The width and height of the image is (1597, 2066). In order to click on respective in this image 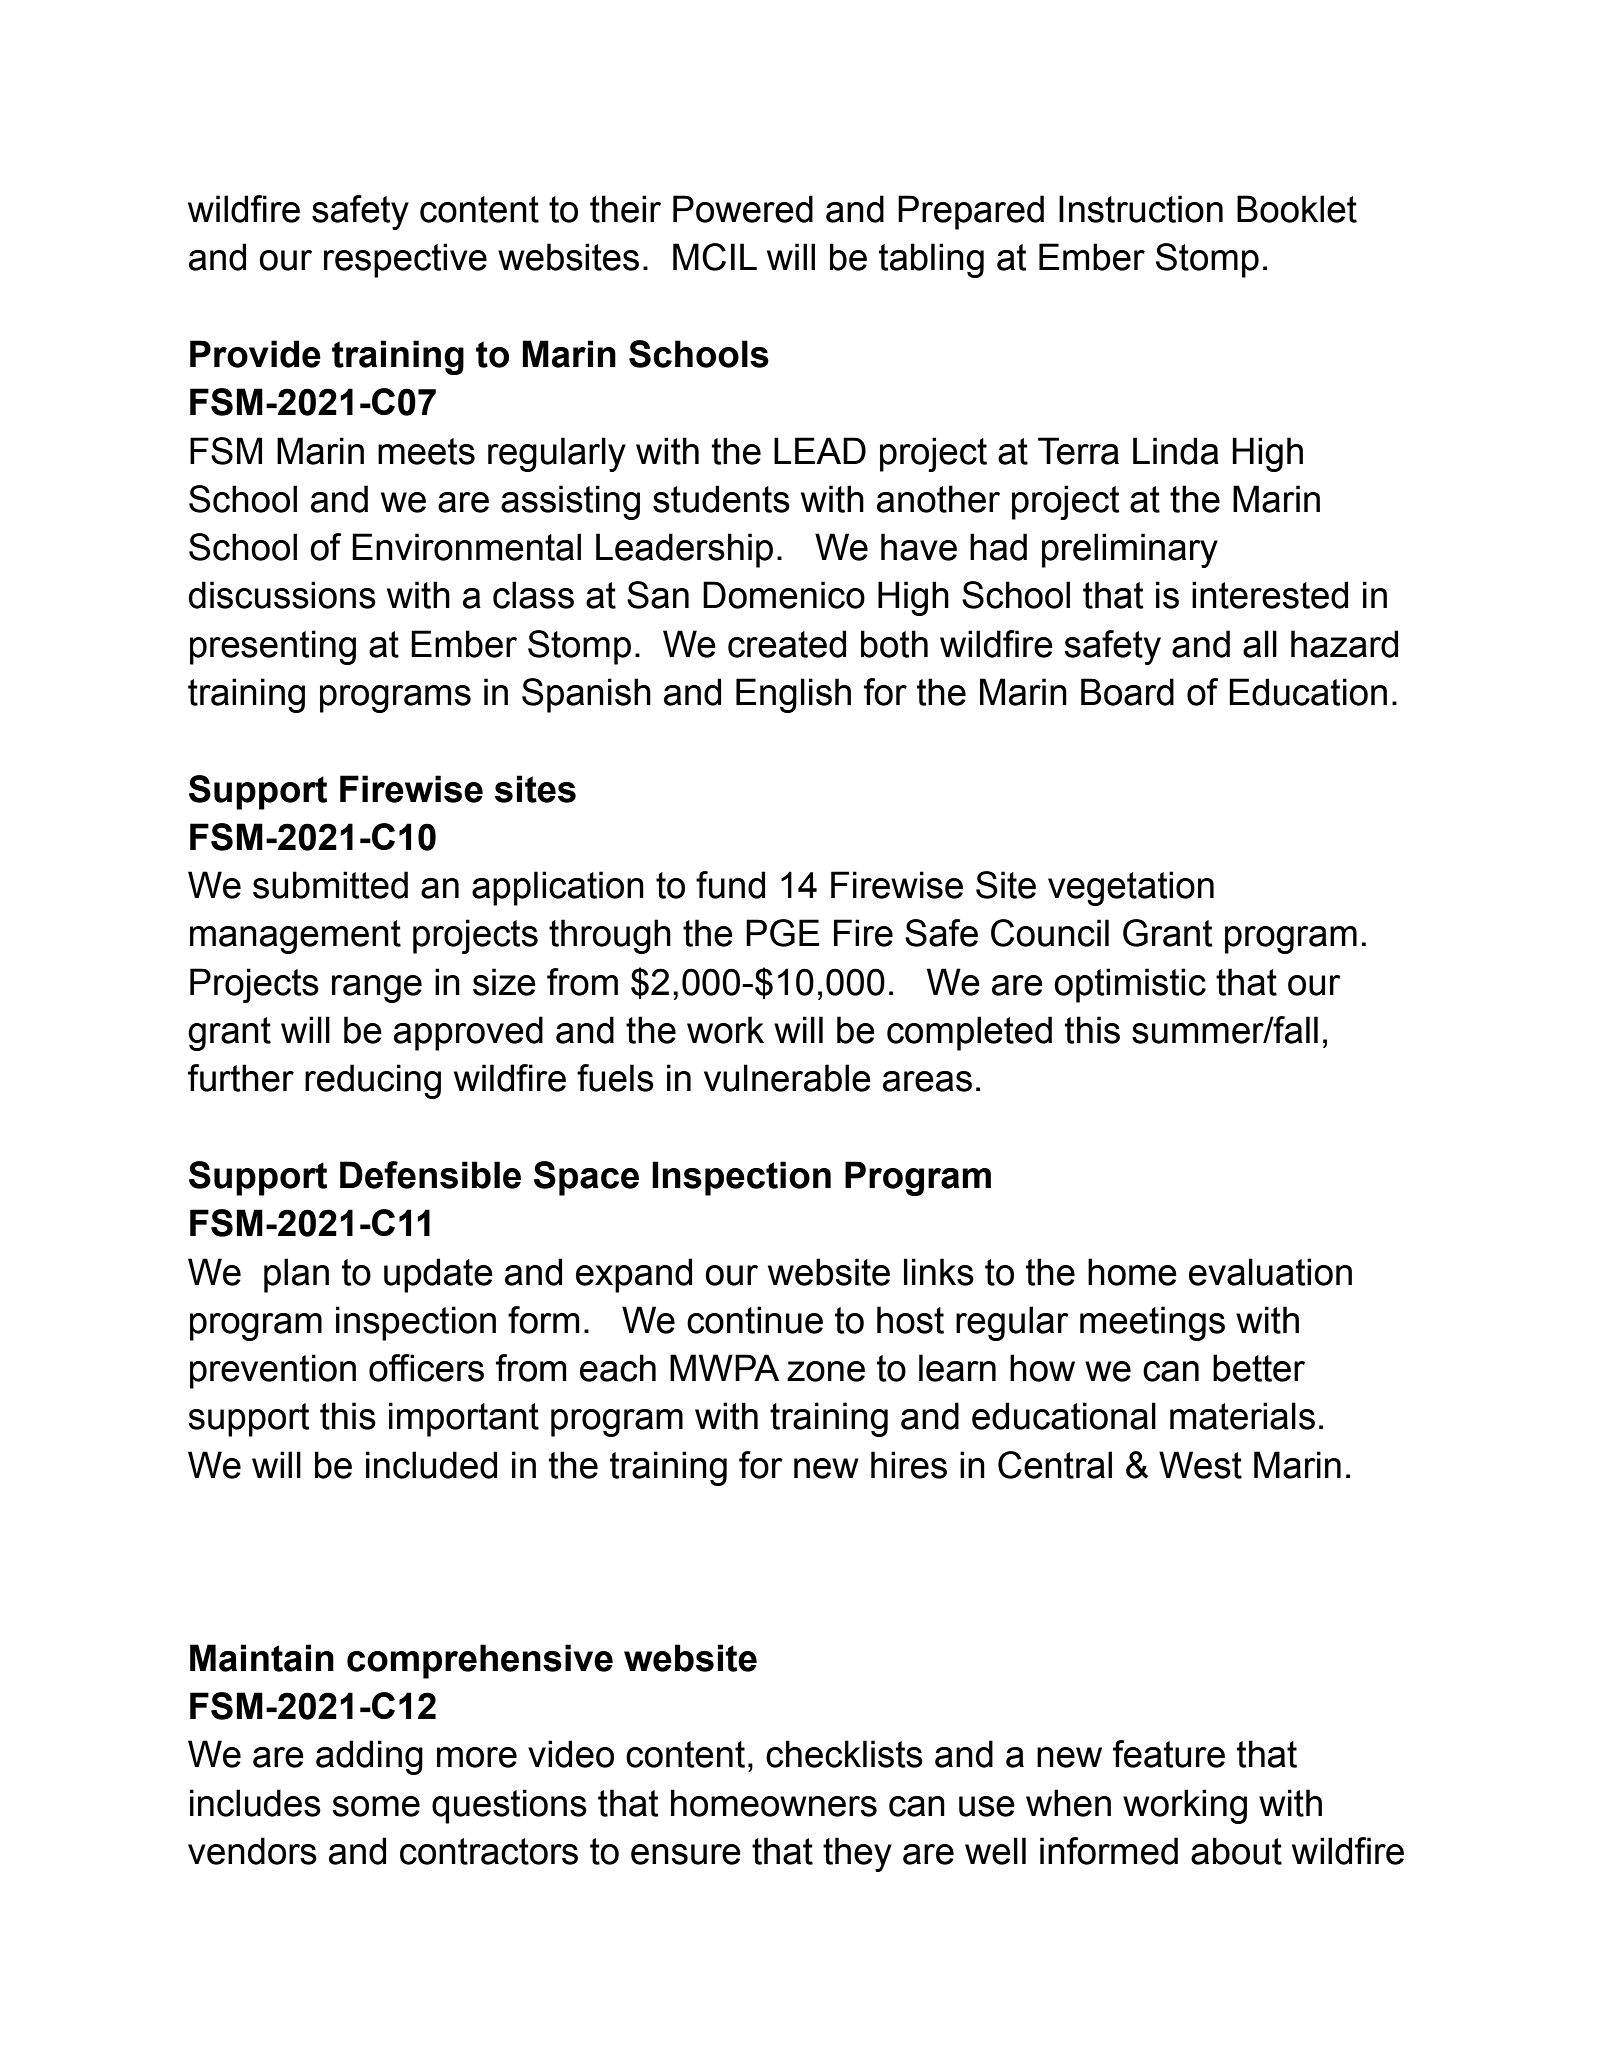, I will do `click(405, 260)`.
